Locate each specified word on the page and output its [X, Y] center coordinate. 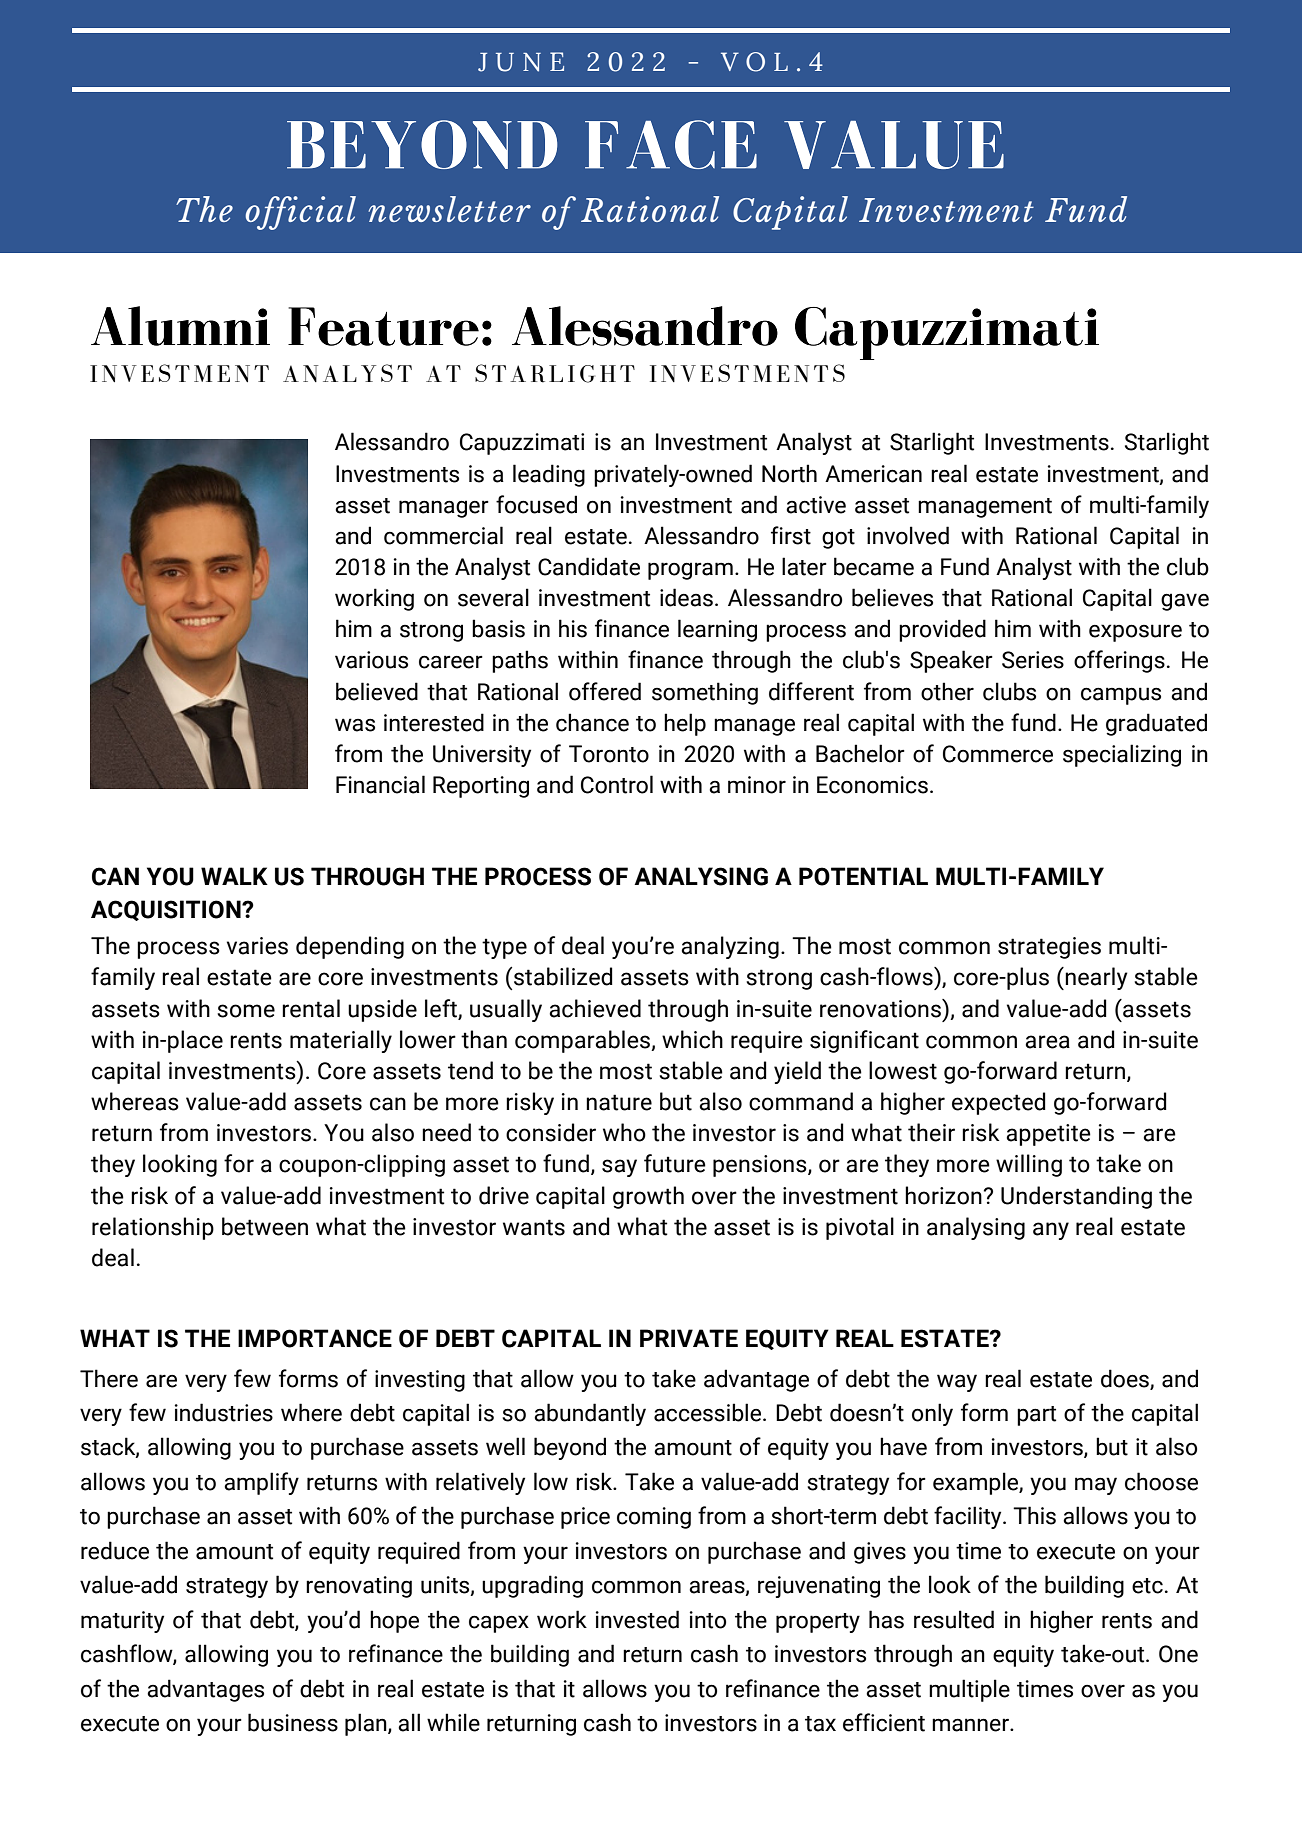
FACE [671, 144]
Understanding [1076, 1197]
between [265, 1226]
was [355, 725]
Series [1033, 660]
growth [648, 1197]
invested [637, 1619]
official [300, 213]
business [293, 1722]
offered [605, 691]
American [873, 474]
